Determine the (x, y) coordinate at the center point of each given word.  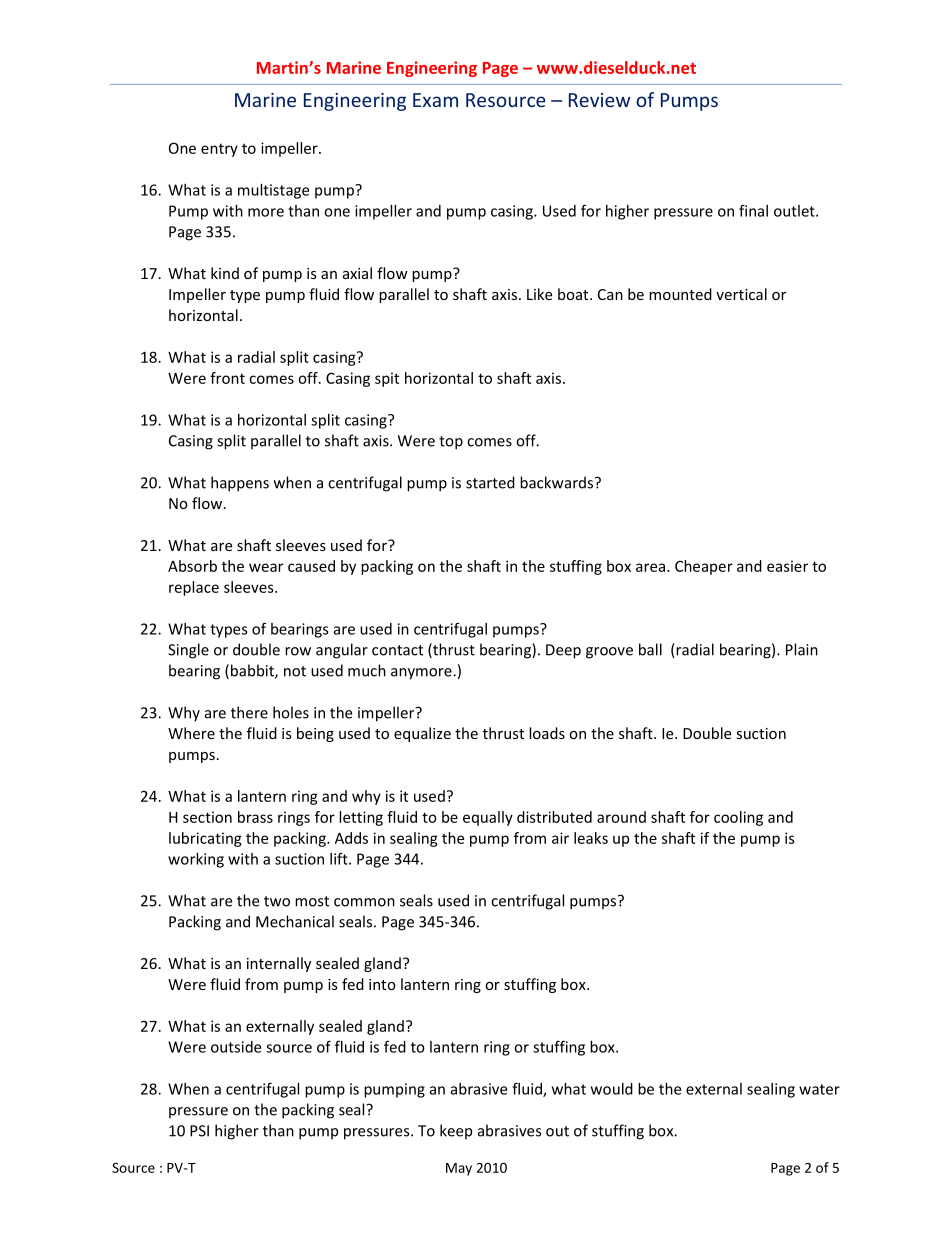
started (490, 482)
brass (255, 817)
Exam (435, 100)
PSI (199, 1131)
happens (240, 484)
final (753, 211)
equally (488, 818)
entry (219, 150)
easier (787, 566)
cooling (738, 818)
